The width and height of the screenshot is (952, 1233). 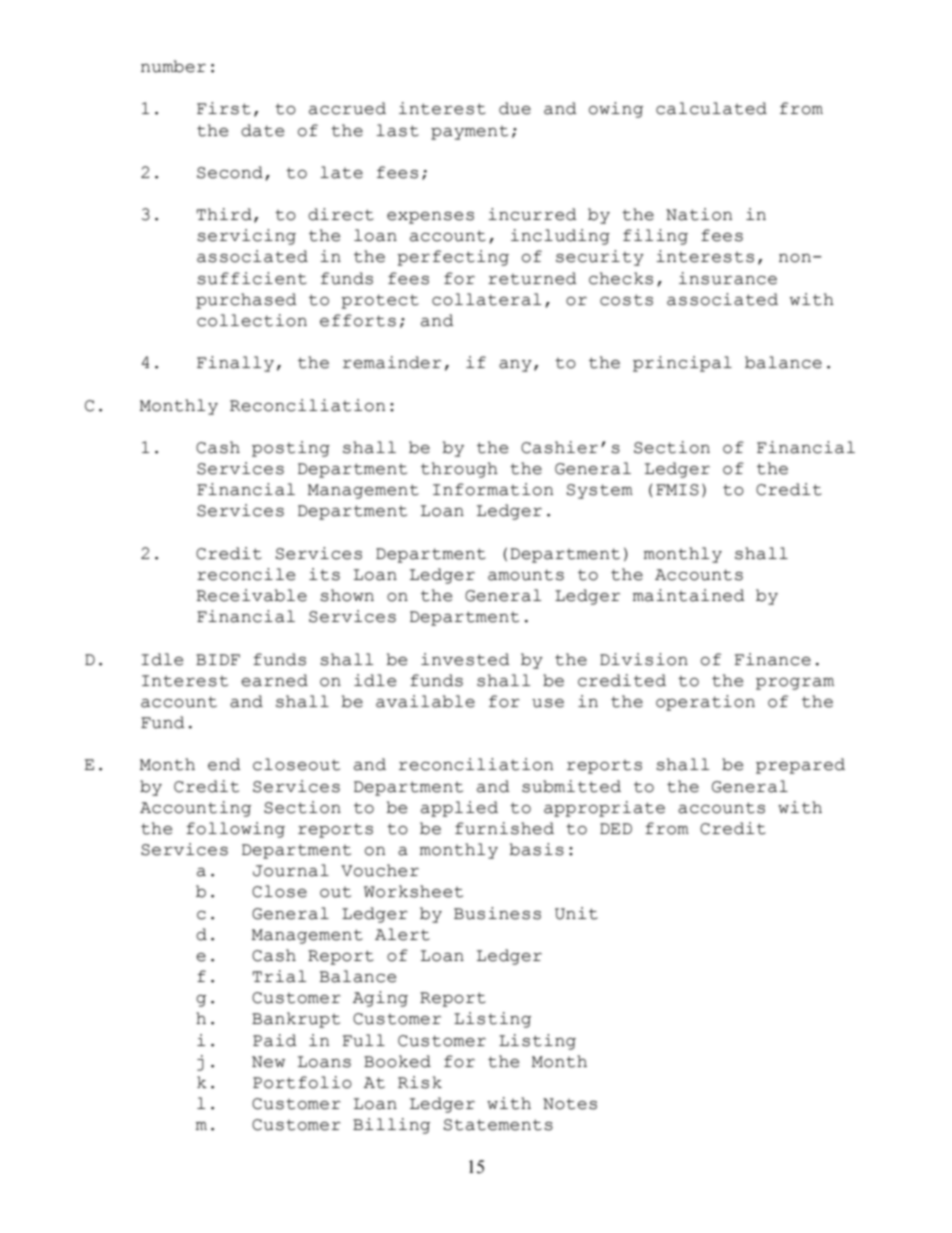 What do you see at coordinates (268, 1062) in the screenshot?
I see `New` at bounding box center [268, 1062].
